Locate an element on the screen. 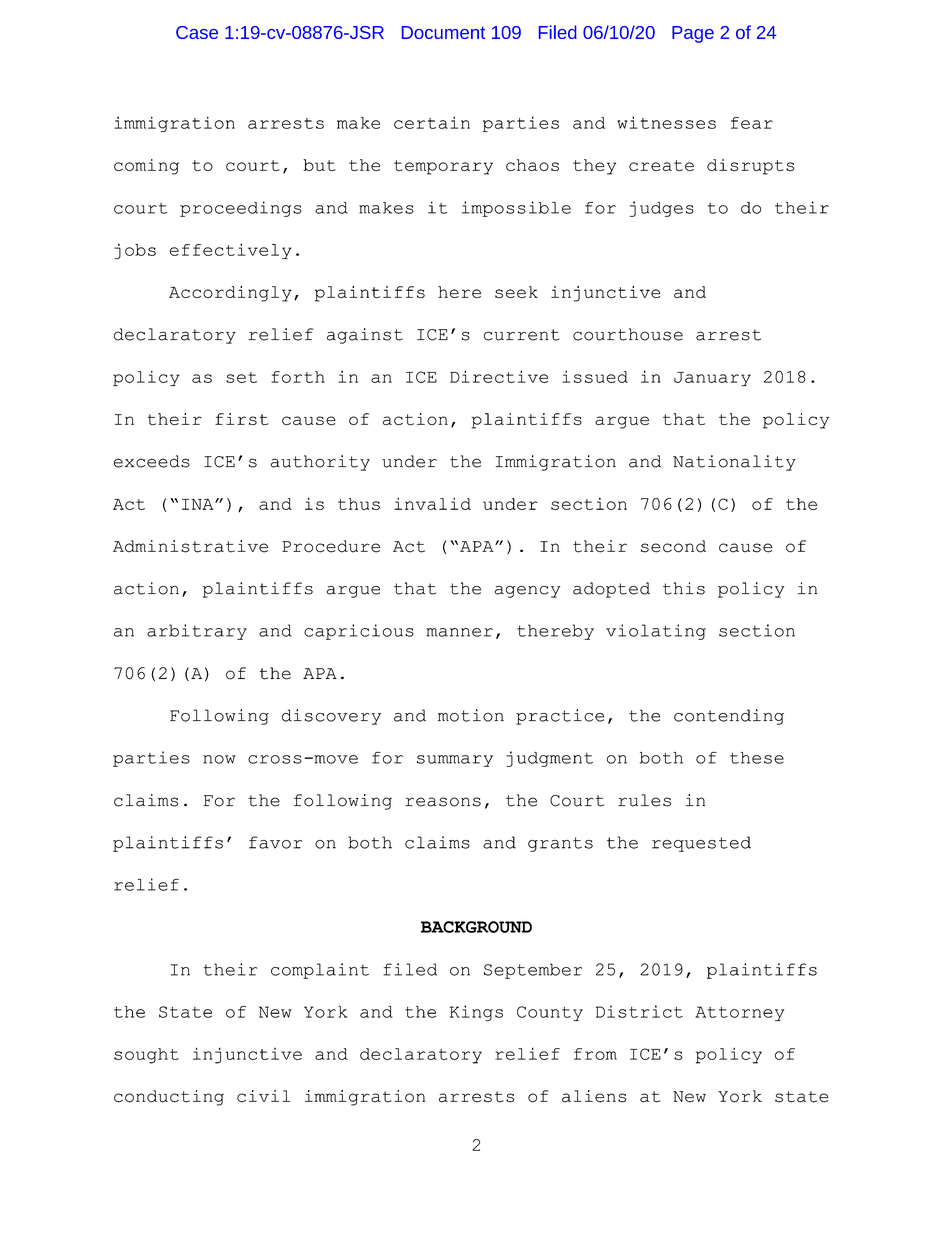 The width and height of the screenshot is (952, 1233). Case is located at coordinates (197, 32).
